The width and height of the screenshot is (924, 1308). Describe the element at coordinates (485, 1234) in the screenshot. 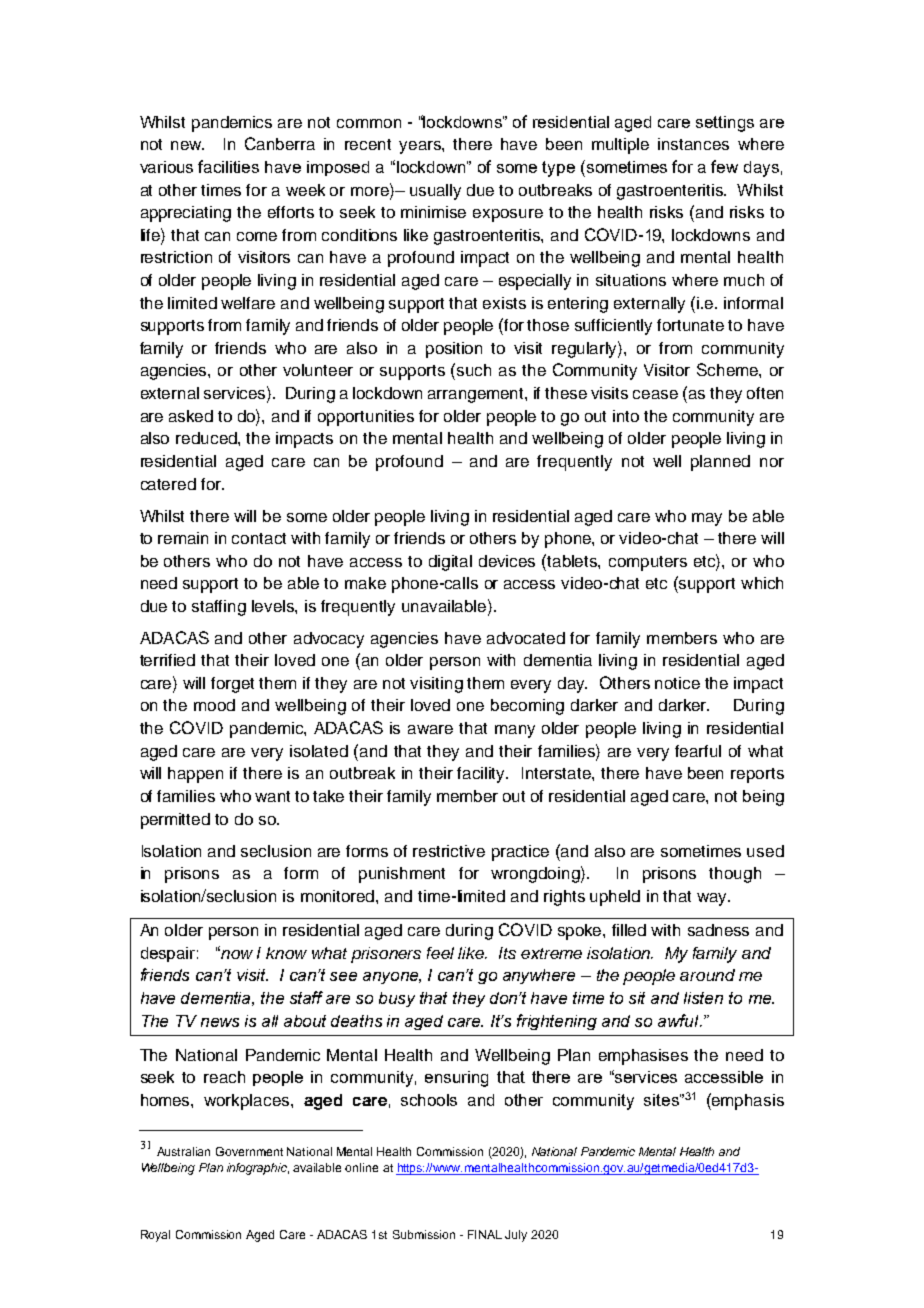

I see `FINAL` at that location.
